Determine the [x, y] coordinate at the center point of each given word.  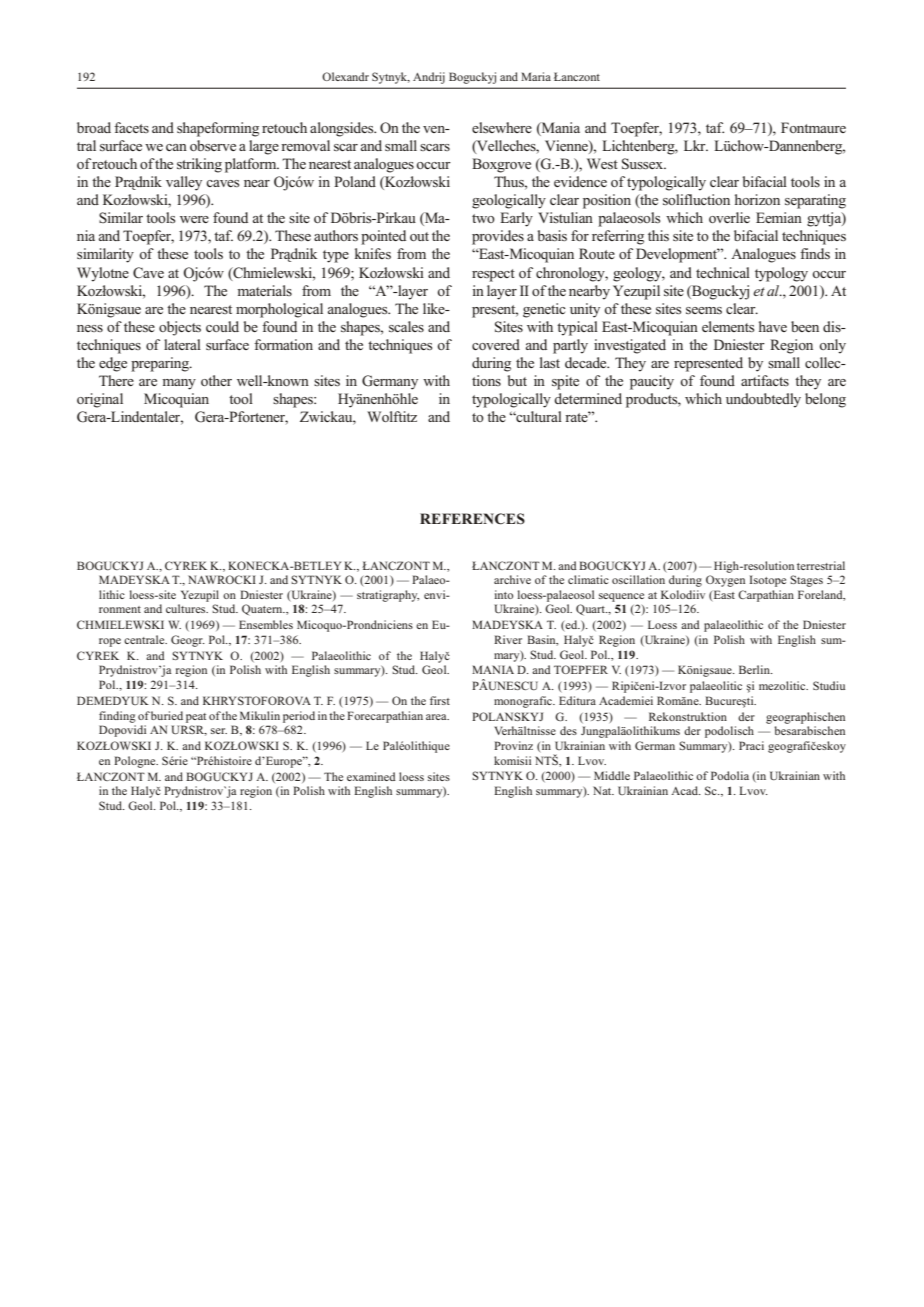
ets [140, 128]
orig [89, 400]
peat [196, 718]
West [602, 163]
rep [684, 366]
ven [435, 129]
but [517, 380]
